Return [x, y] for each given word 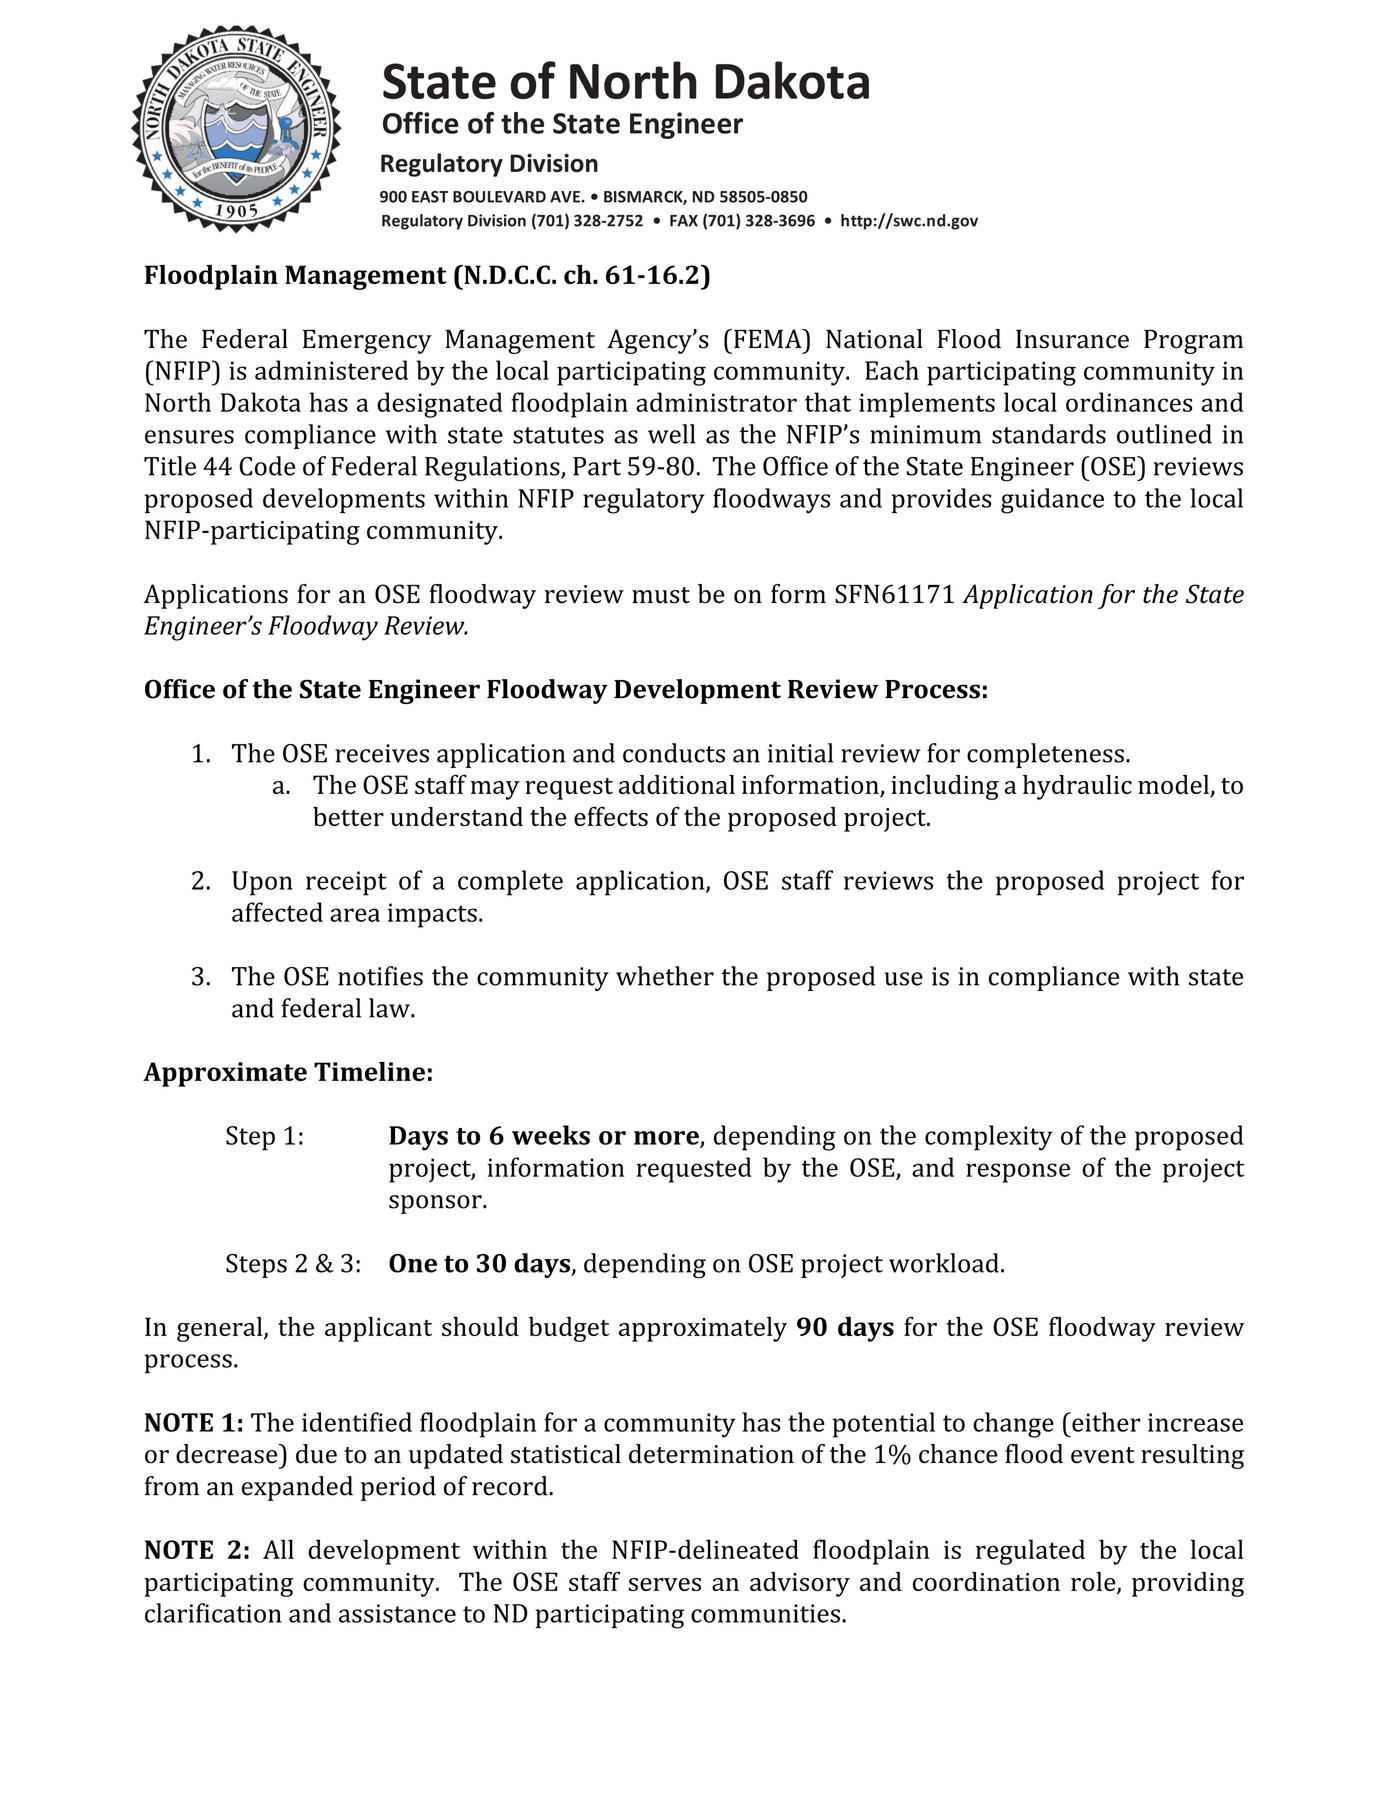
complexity [989, 1138]
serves [665, 1584]
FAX [684, 221]
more [667, 1139]
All [278, 1549]
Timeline [369, 1071]
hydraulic [1077, 787]
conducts [674, 753]
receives [382, 753]
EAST [430, 197]
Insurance [1072, 339]
